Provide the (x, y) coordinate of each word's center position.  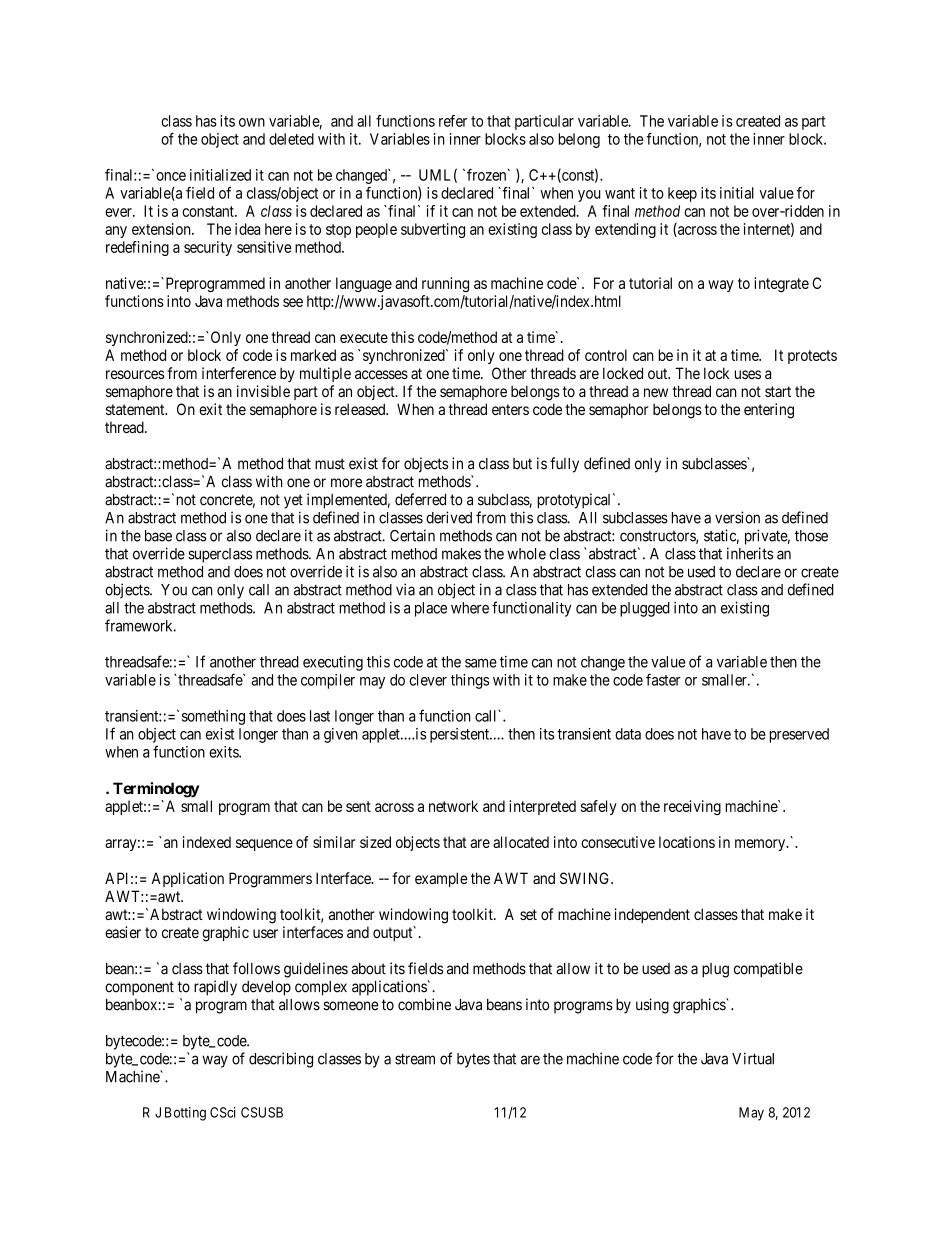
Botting (185, 1114)
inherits (750, 553)
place (431, 609)
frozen (488, 175)
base (158, 536)
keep (682, 194)
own (252, 122)
